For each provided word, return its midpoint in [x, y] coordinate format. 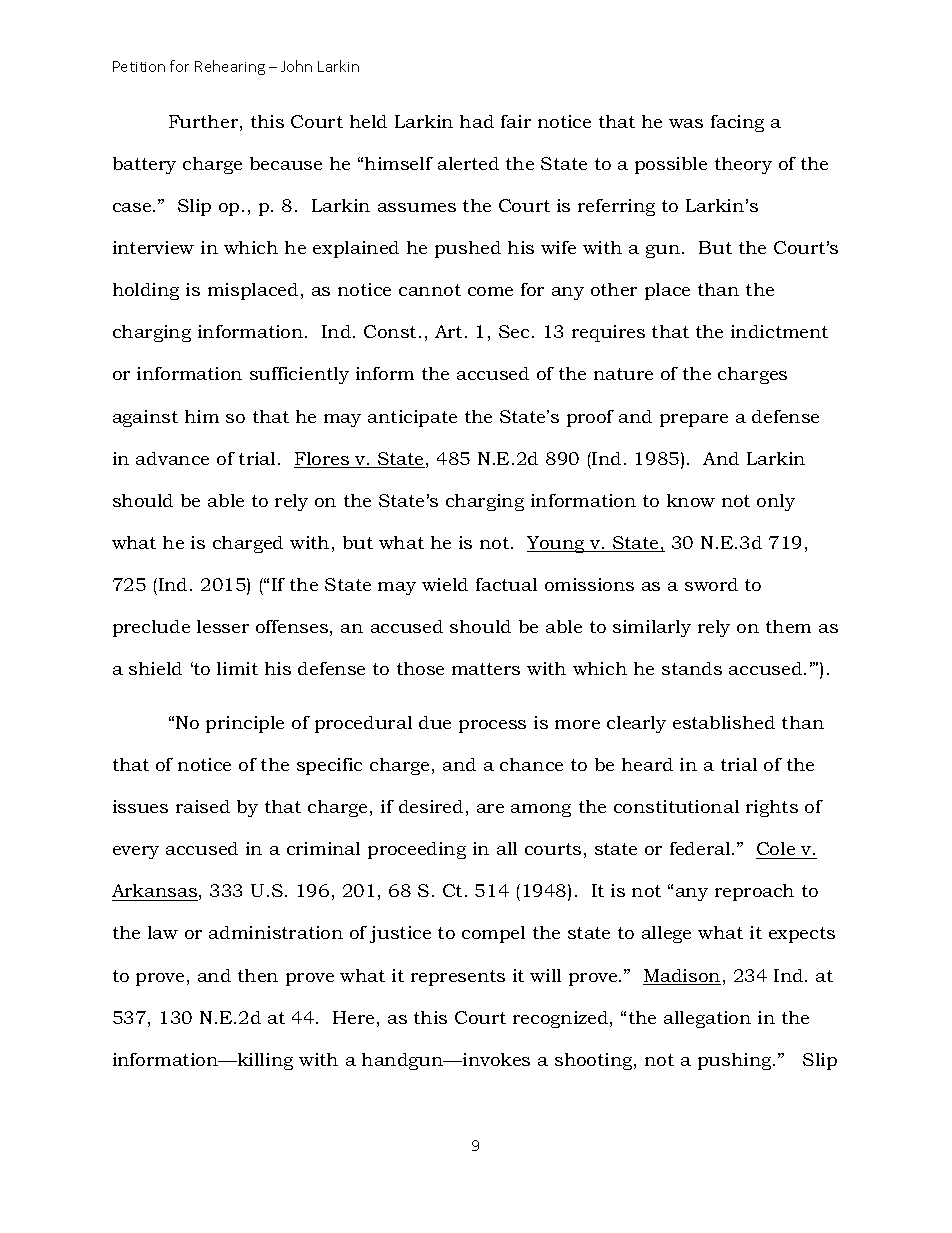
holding [146, 291]
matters [486, 669]
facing [737, 123]
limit [237, 668]
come [490, 291]
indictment [779, 331]
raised [203, 806]
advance [172, 458]
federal [701, 848]
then [258, 975]
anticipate [412, 418]
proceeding [417, 850]
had [477, 121]
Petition [139, 66]
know [691, 500]
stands [692, 668]
